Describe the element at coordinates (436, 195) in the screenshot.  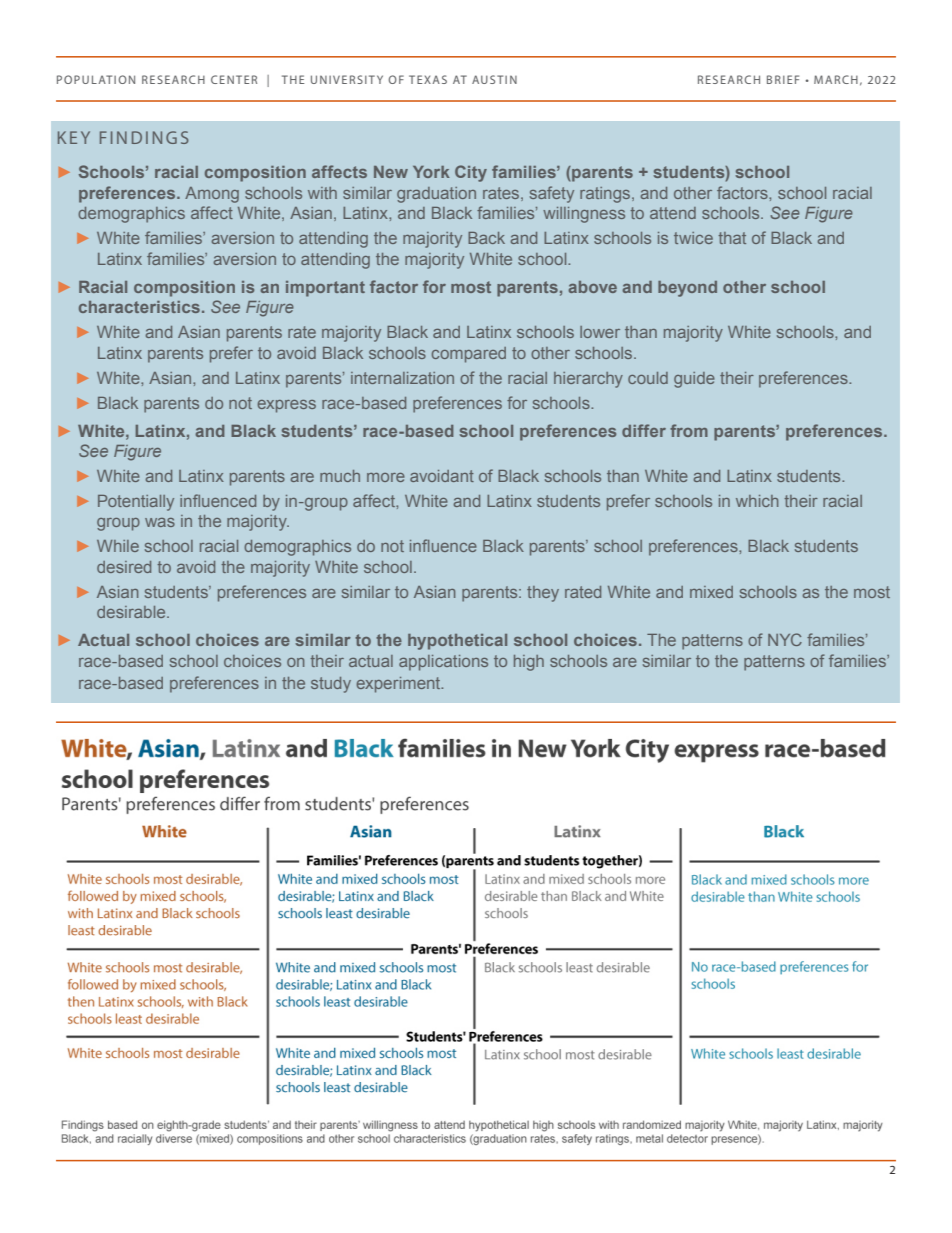
I see `graduation` at that location.
